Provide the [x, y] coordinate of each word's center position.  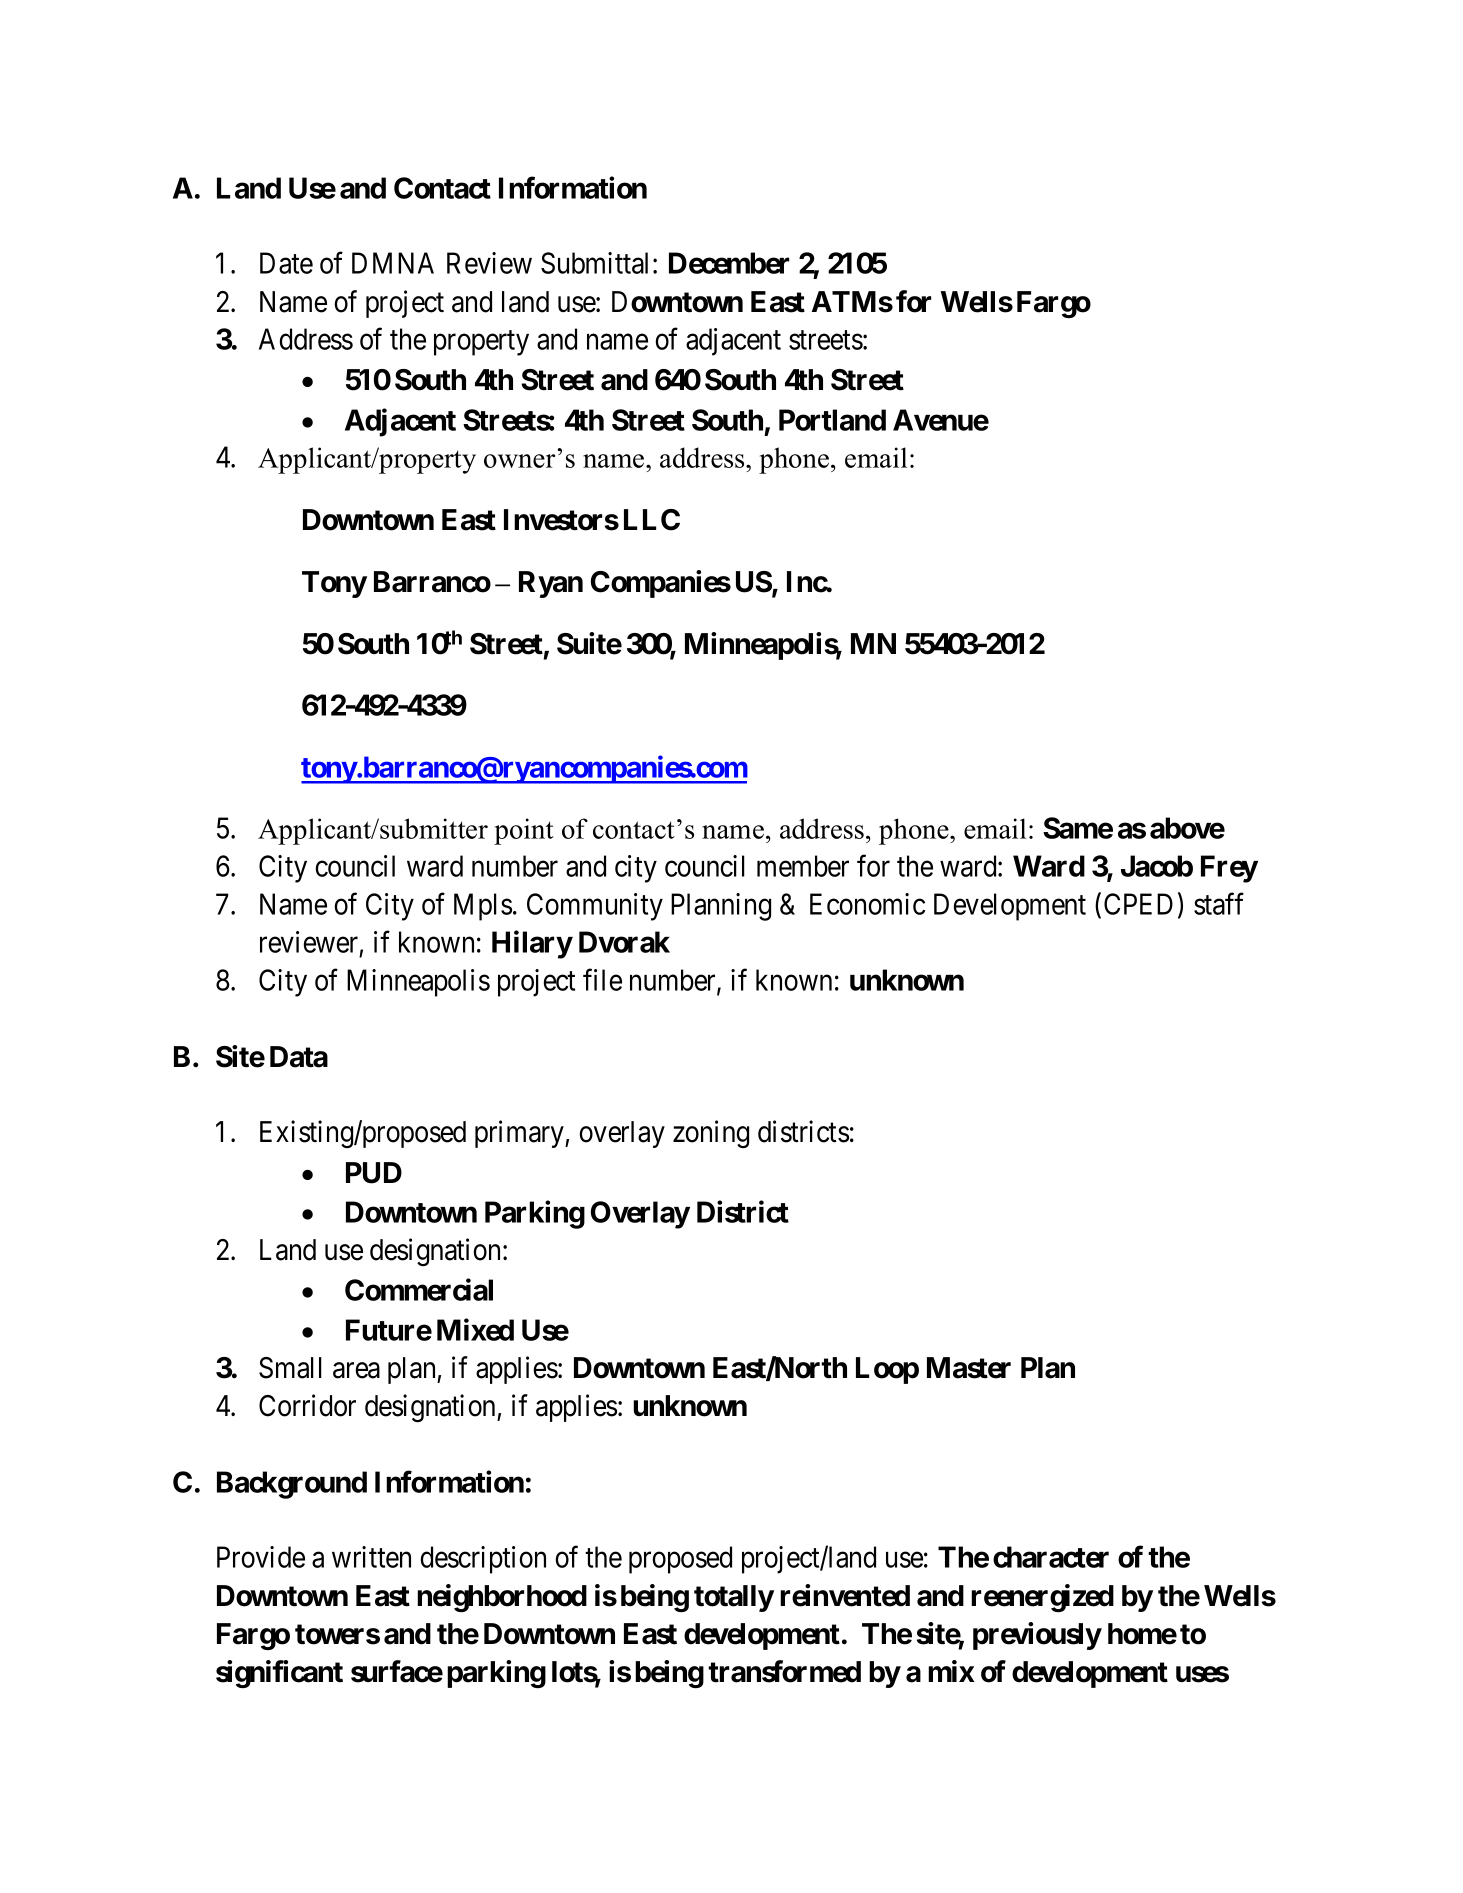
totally [734, 1598]
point [524, 831]
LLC [652, 520]
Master [969, 1368]
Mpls [483, 907]
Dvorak [624, 942]
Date [286, 263]
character [1051, 1557]
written [371, 1557]
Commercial [419, 1290]
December [729, 263]
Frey [1229, 869]
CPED [1138, 904]
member [803, 866]
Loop [887, 1370]
